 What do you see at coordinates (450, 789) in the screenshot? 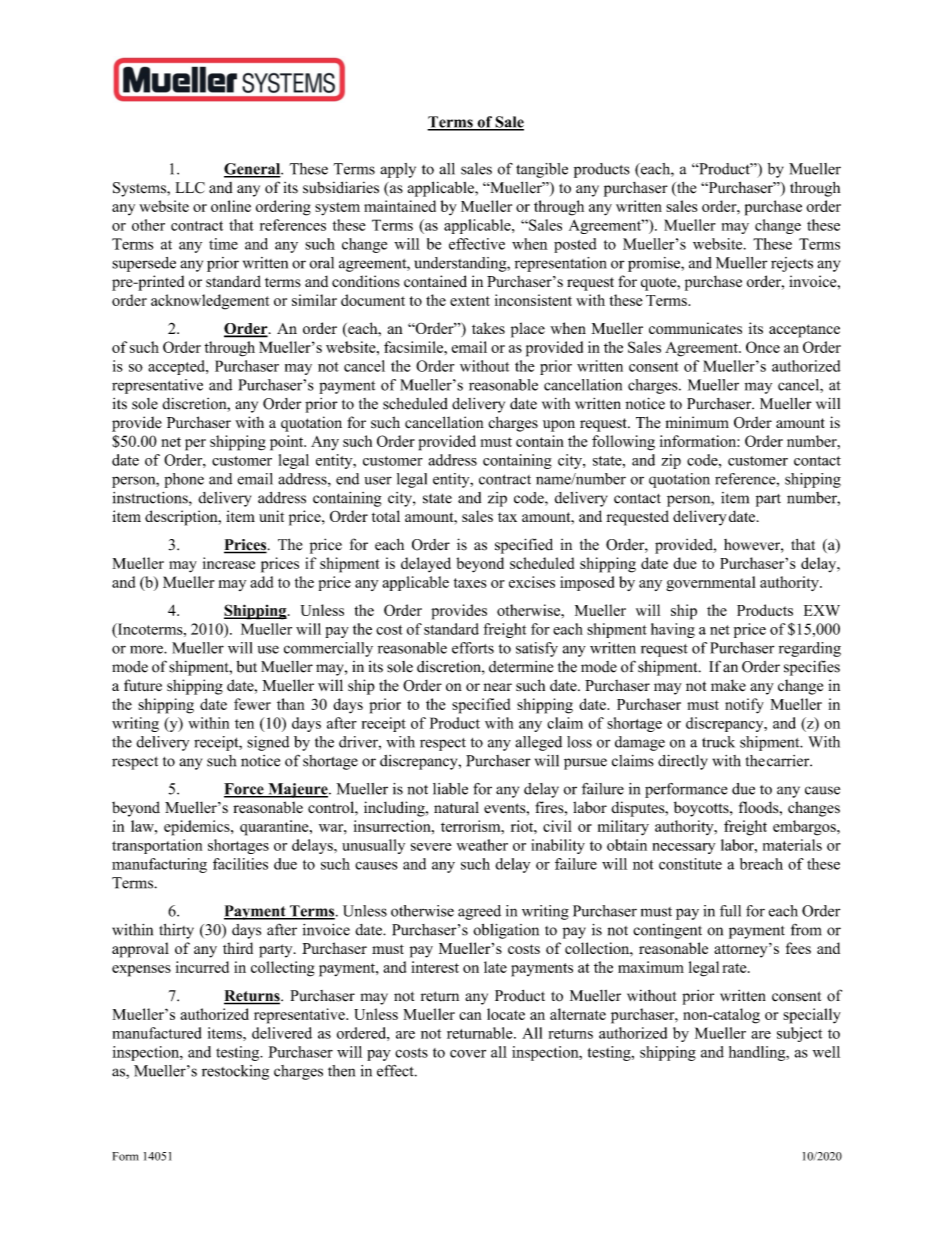
I see `liable` at bounding box center [450, 789].
